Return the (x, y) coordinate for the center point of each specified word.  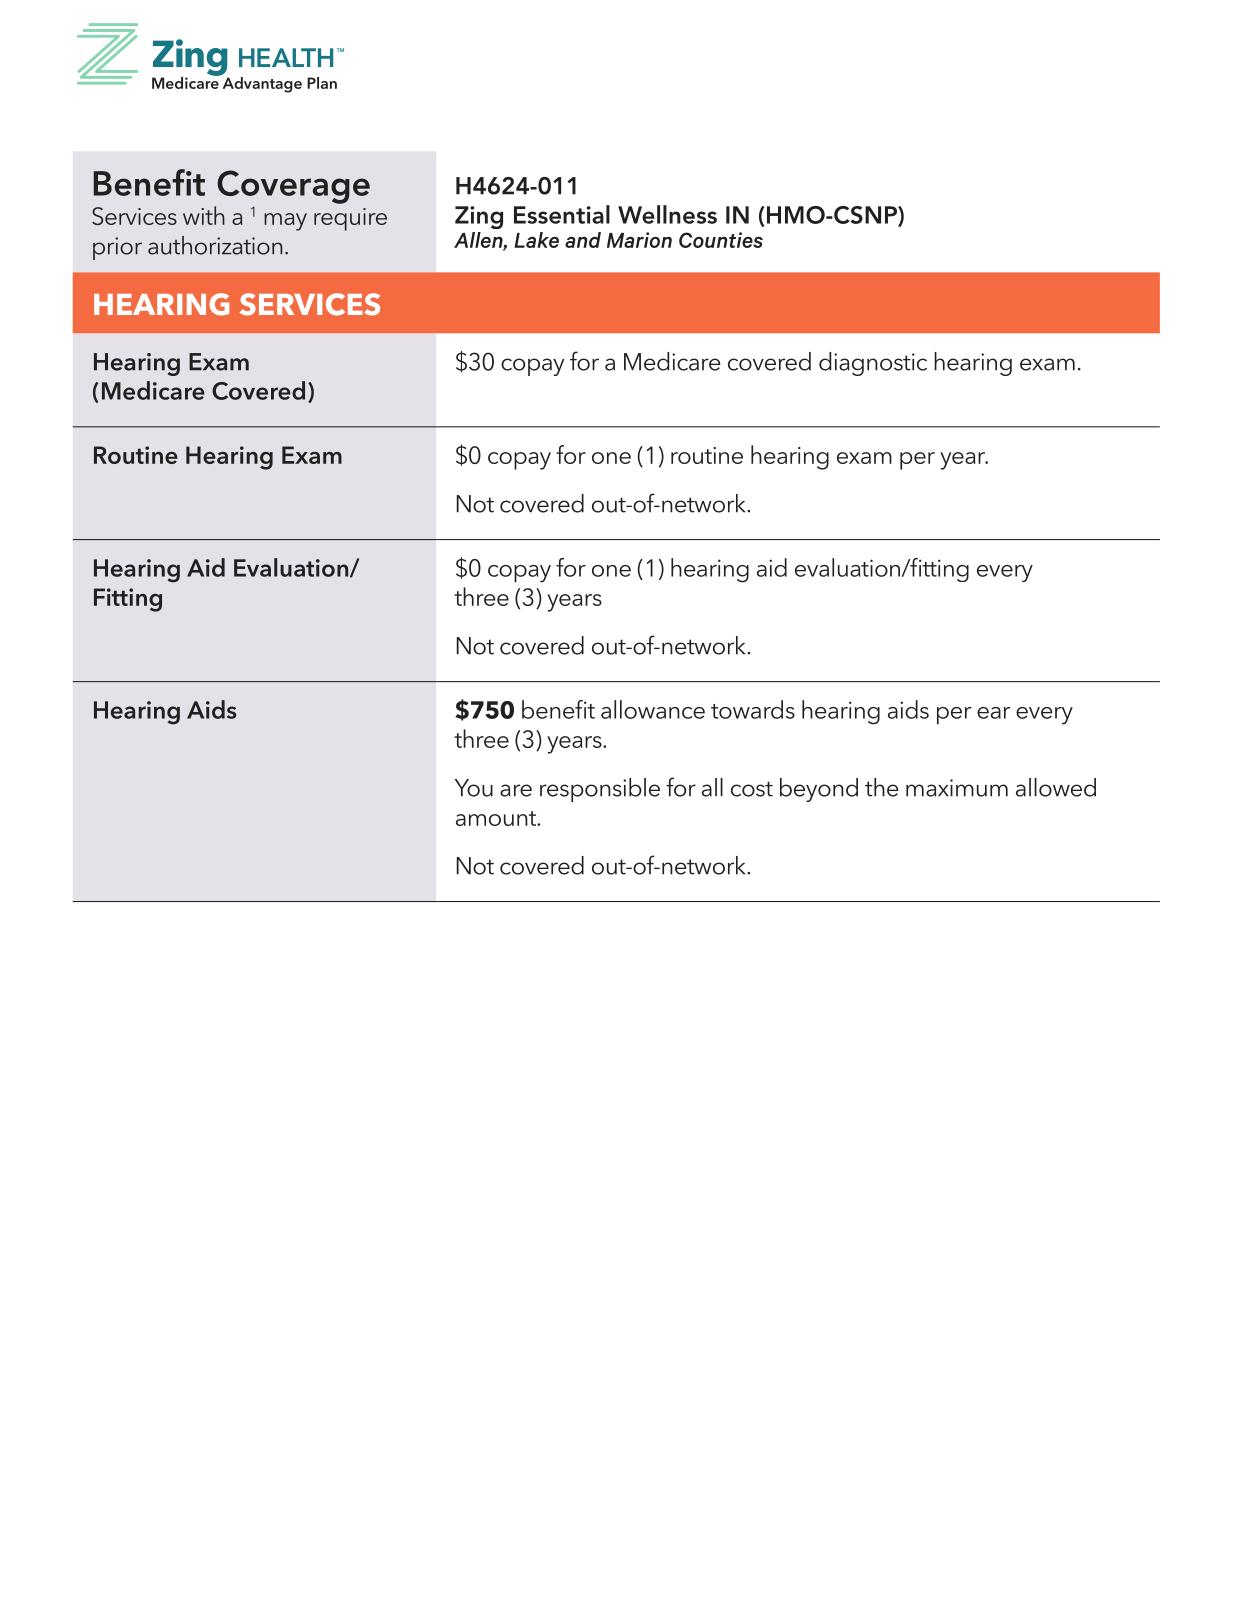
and (583, 240)
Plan (322, 83)
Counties (721, 240)
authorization (215, 245)
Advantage (261, 83)
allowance (653, 709)
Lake (536, 240)
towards (753, 709)
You (474, 788)
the (882, 787)
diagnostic (873, 364)
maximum (957, 788)
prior (117, 248)
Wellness (667, 214)
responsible (600, 790)
